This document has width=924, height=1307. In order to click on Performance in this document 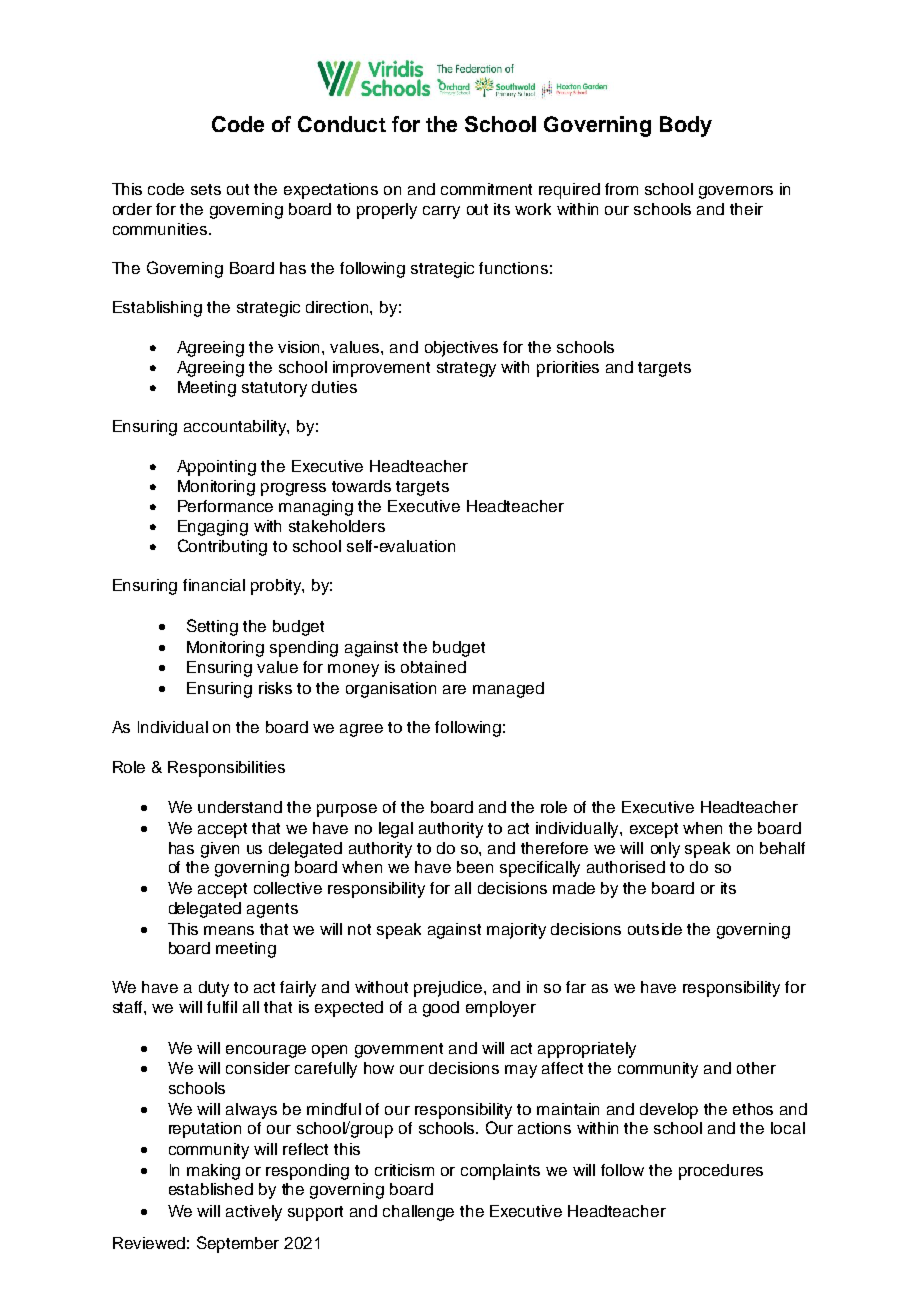, I will do `click(225, 506)`.
